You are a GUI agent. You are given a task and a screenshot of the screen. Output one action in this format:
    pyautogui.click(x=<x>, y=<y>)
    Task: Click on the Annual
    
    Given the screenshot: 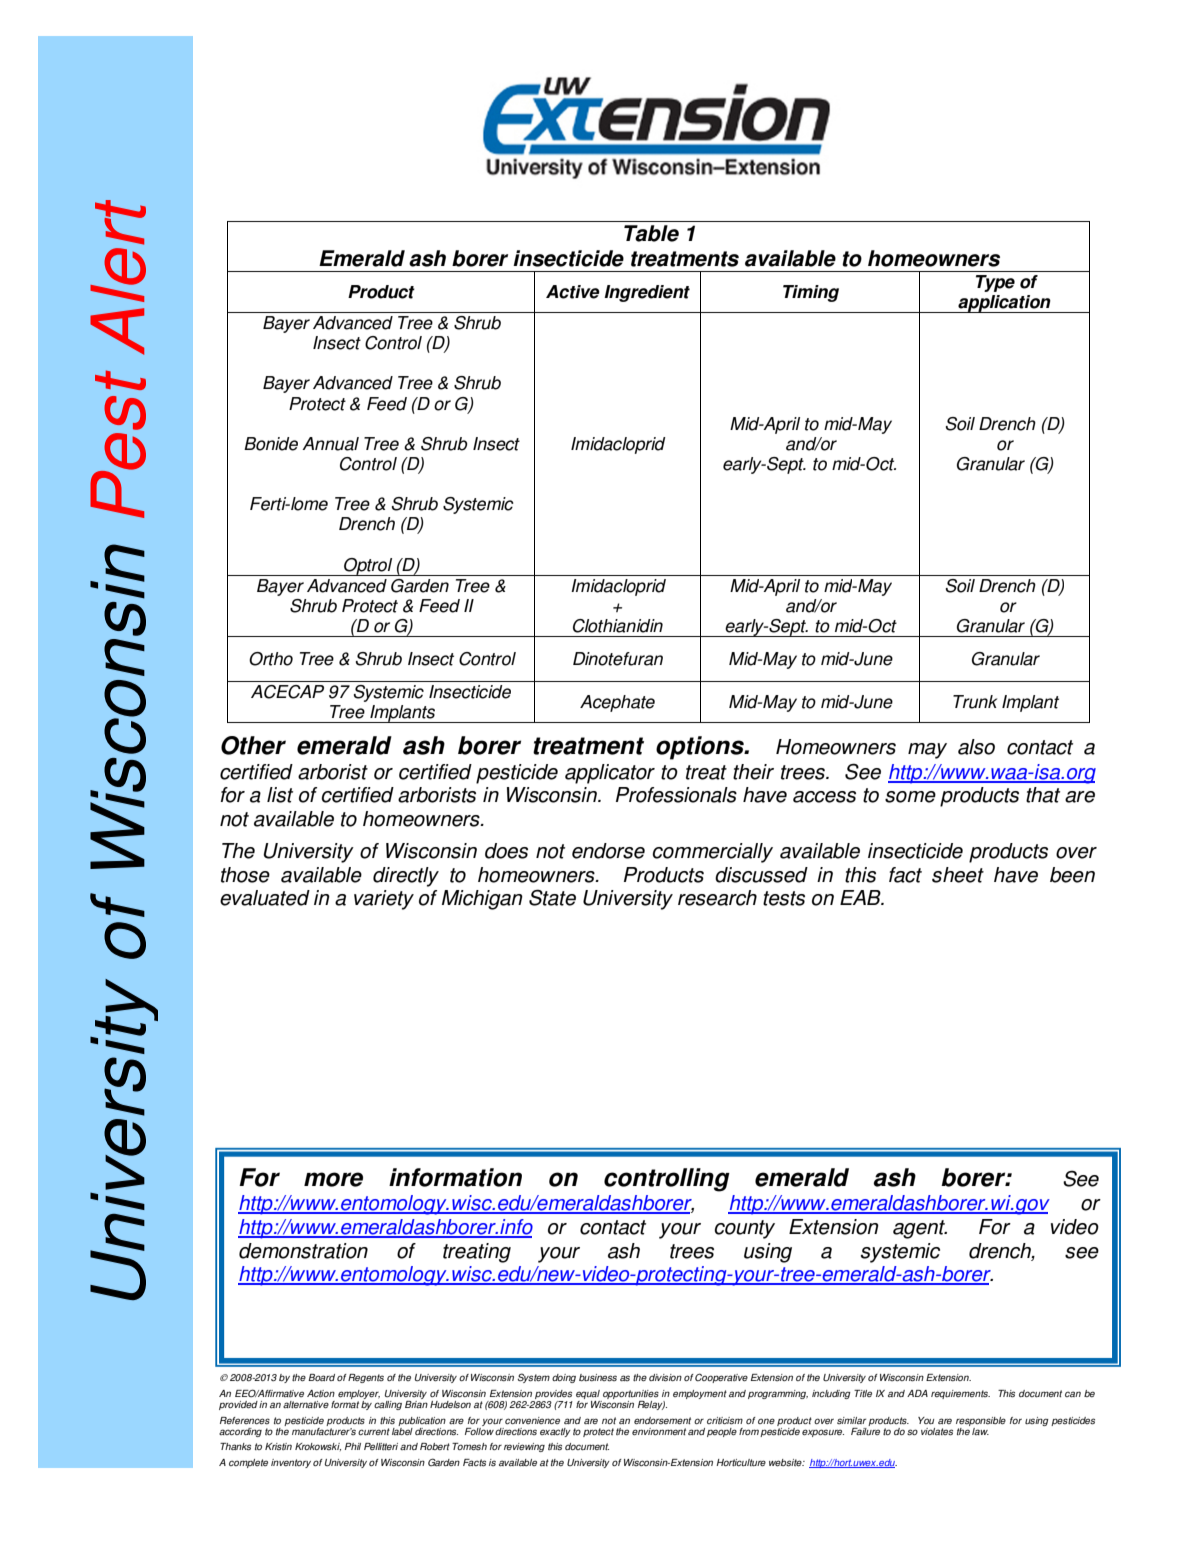 What is the action you would take?
    pyautogui.click(x=330, y=444)
